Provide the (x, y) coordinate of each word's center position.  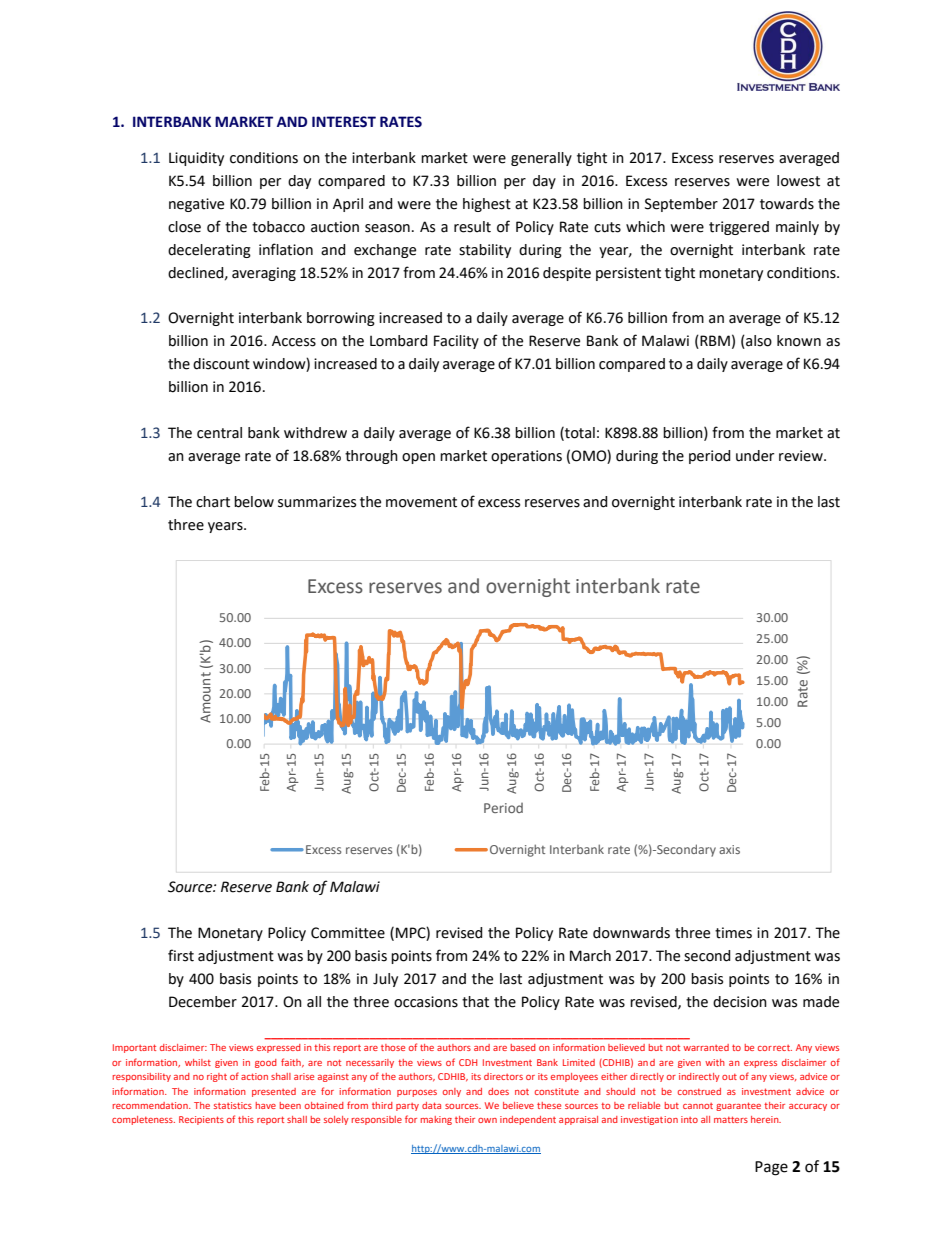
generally (541, 159)
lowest (798, 181)
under (755, 456)
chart (213, 502)
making (436, 1120)
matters (731, 1119)
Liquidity (196, 159)
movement (421, 502)
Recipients (201, 1120)
